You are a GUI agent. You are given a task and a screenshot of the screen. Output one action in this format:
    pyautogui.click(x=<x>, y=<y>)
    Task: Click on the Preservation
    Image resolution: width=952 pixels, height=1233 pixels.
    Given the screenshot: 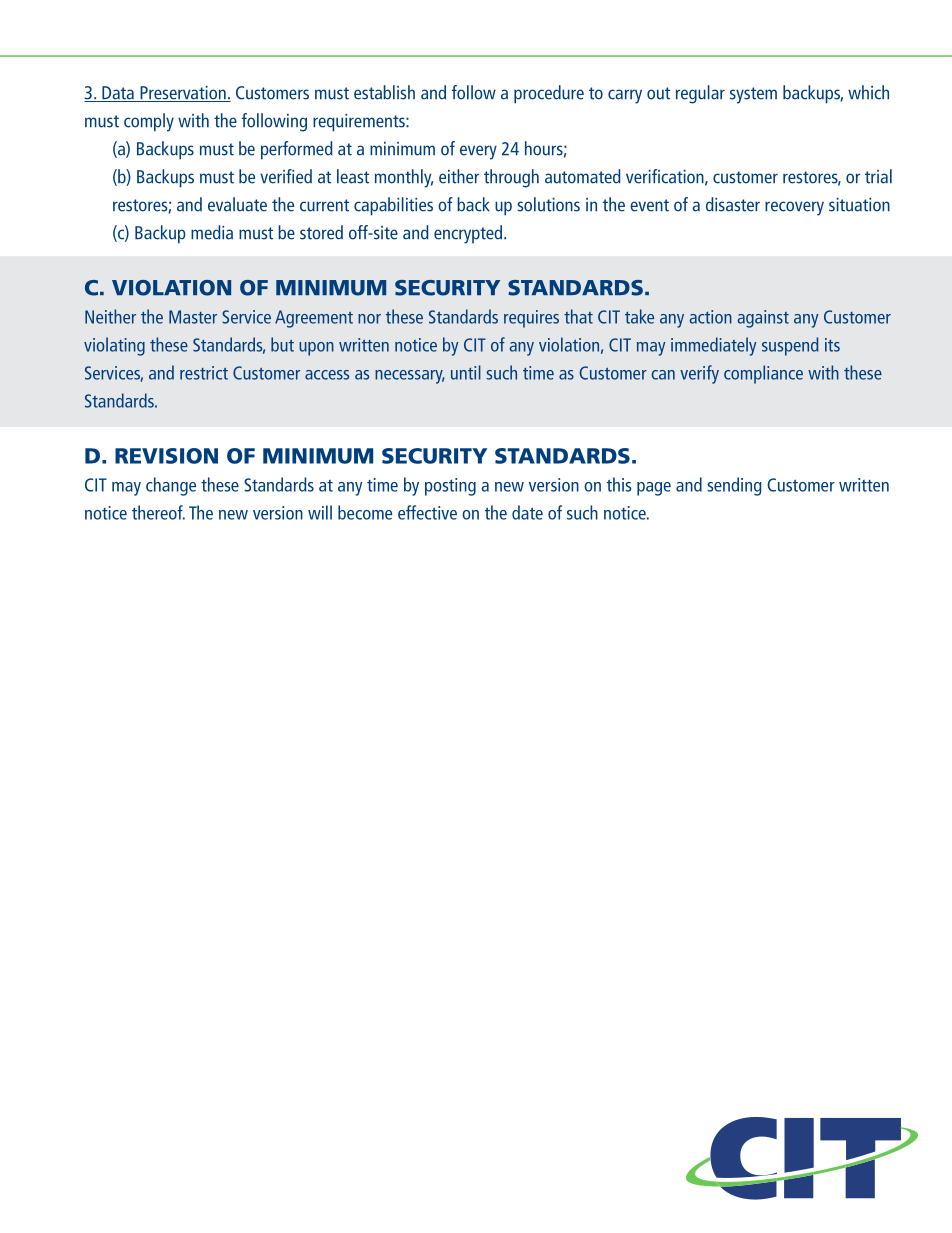 What is the action you would take?
    pyautogui.click(x=183, y=94)
